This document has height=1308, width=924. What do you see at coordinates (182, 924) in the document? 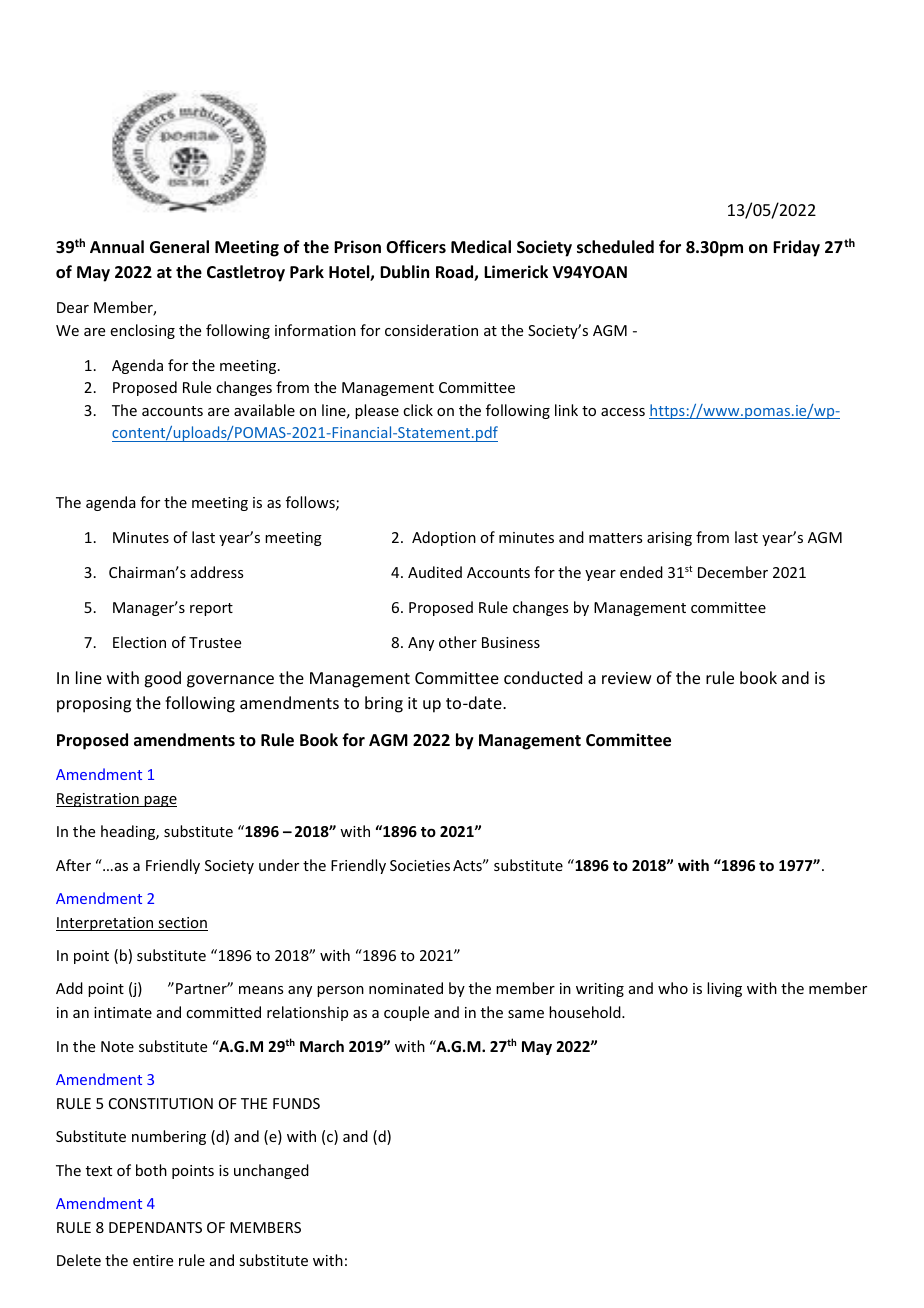
I see `section` at bounding box center [182, 924].
